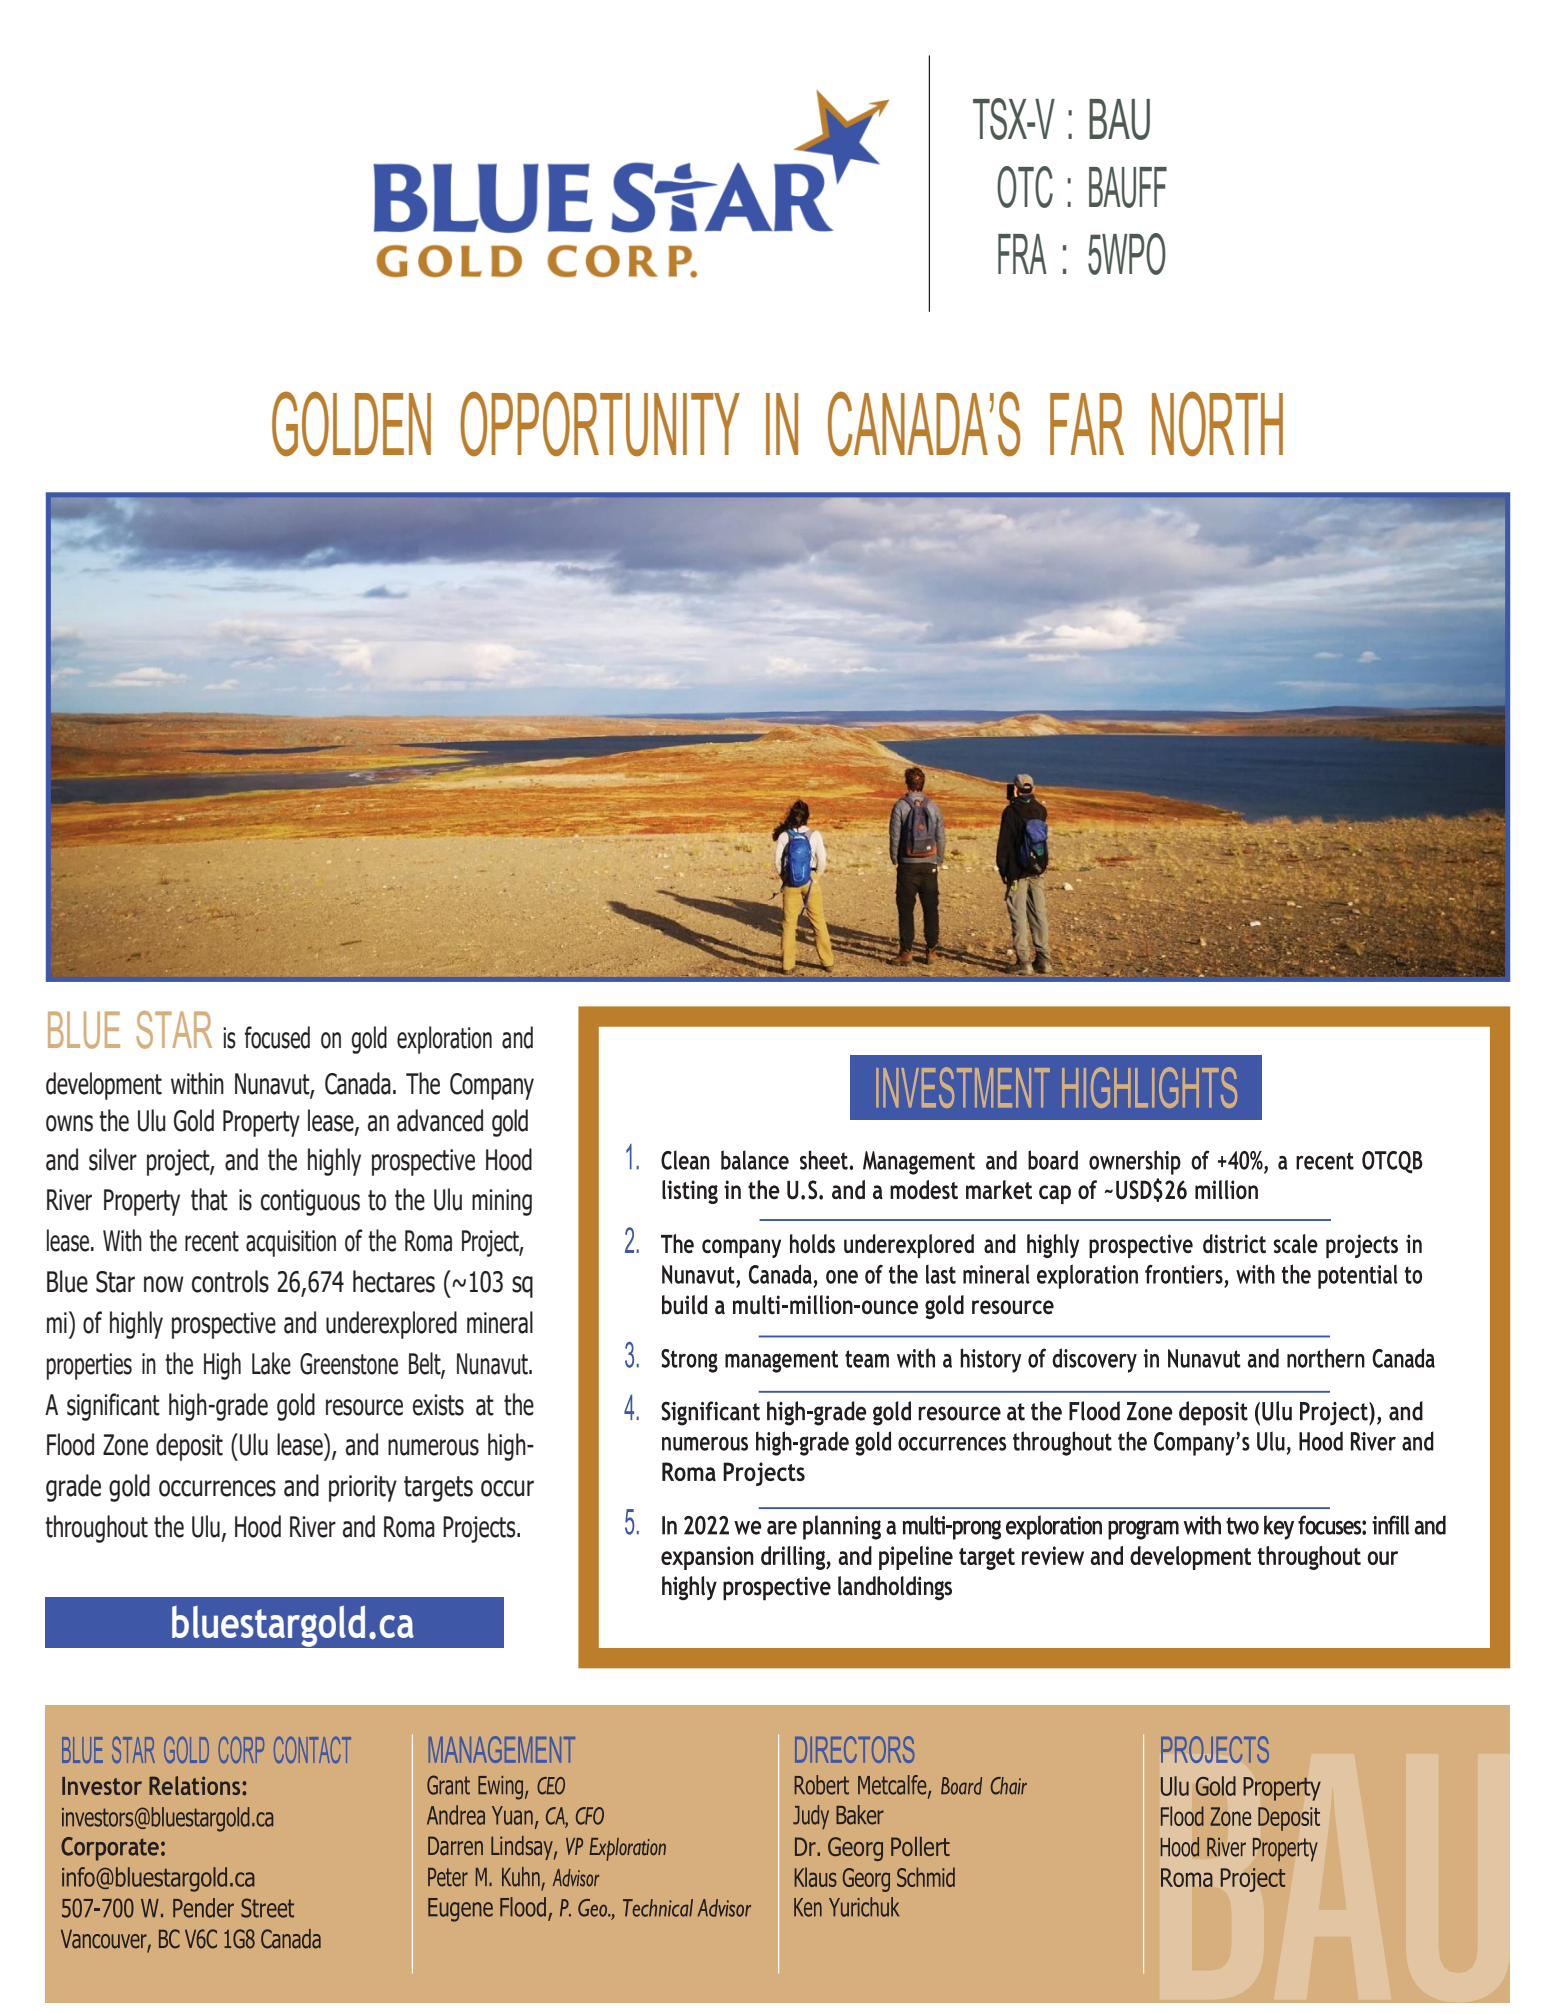  What do you see at coordinates (1025, 187) in the screenshot?
I see `OTC` at bounding box center [1025, 187].
